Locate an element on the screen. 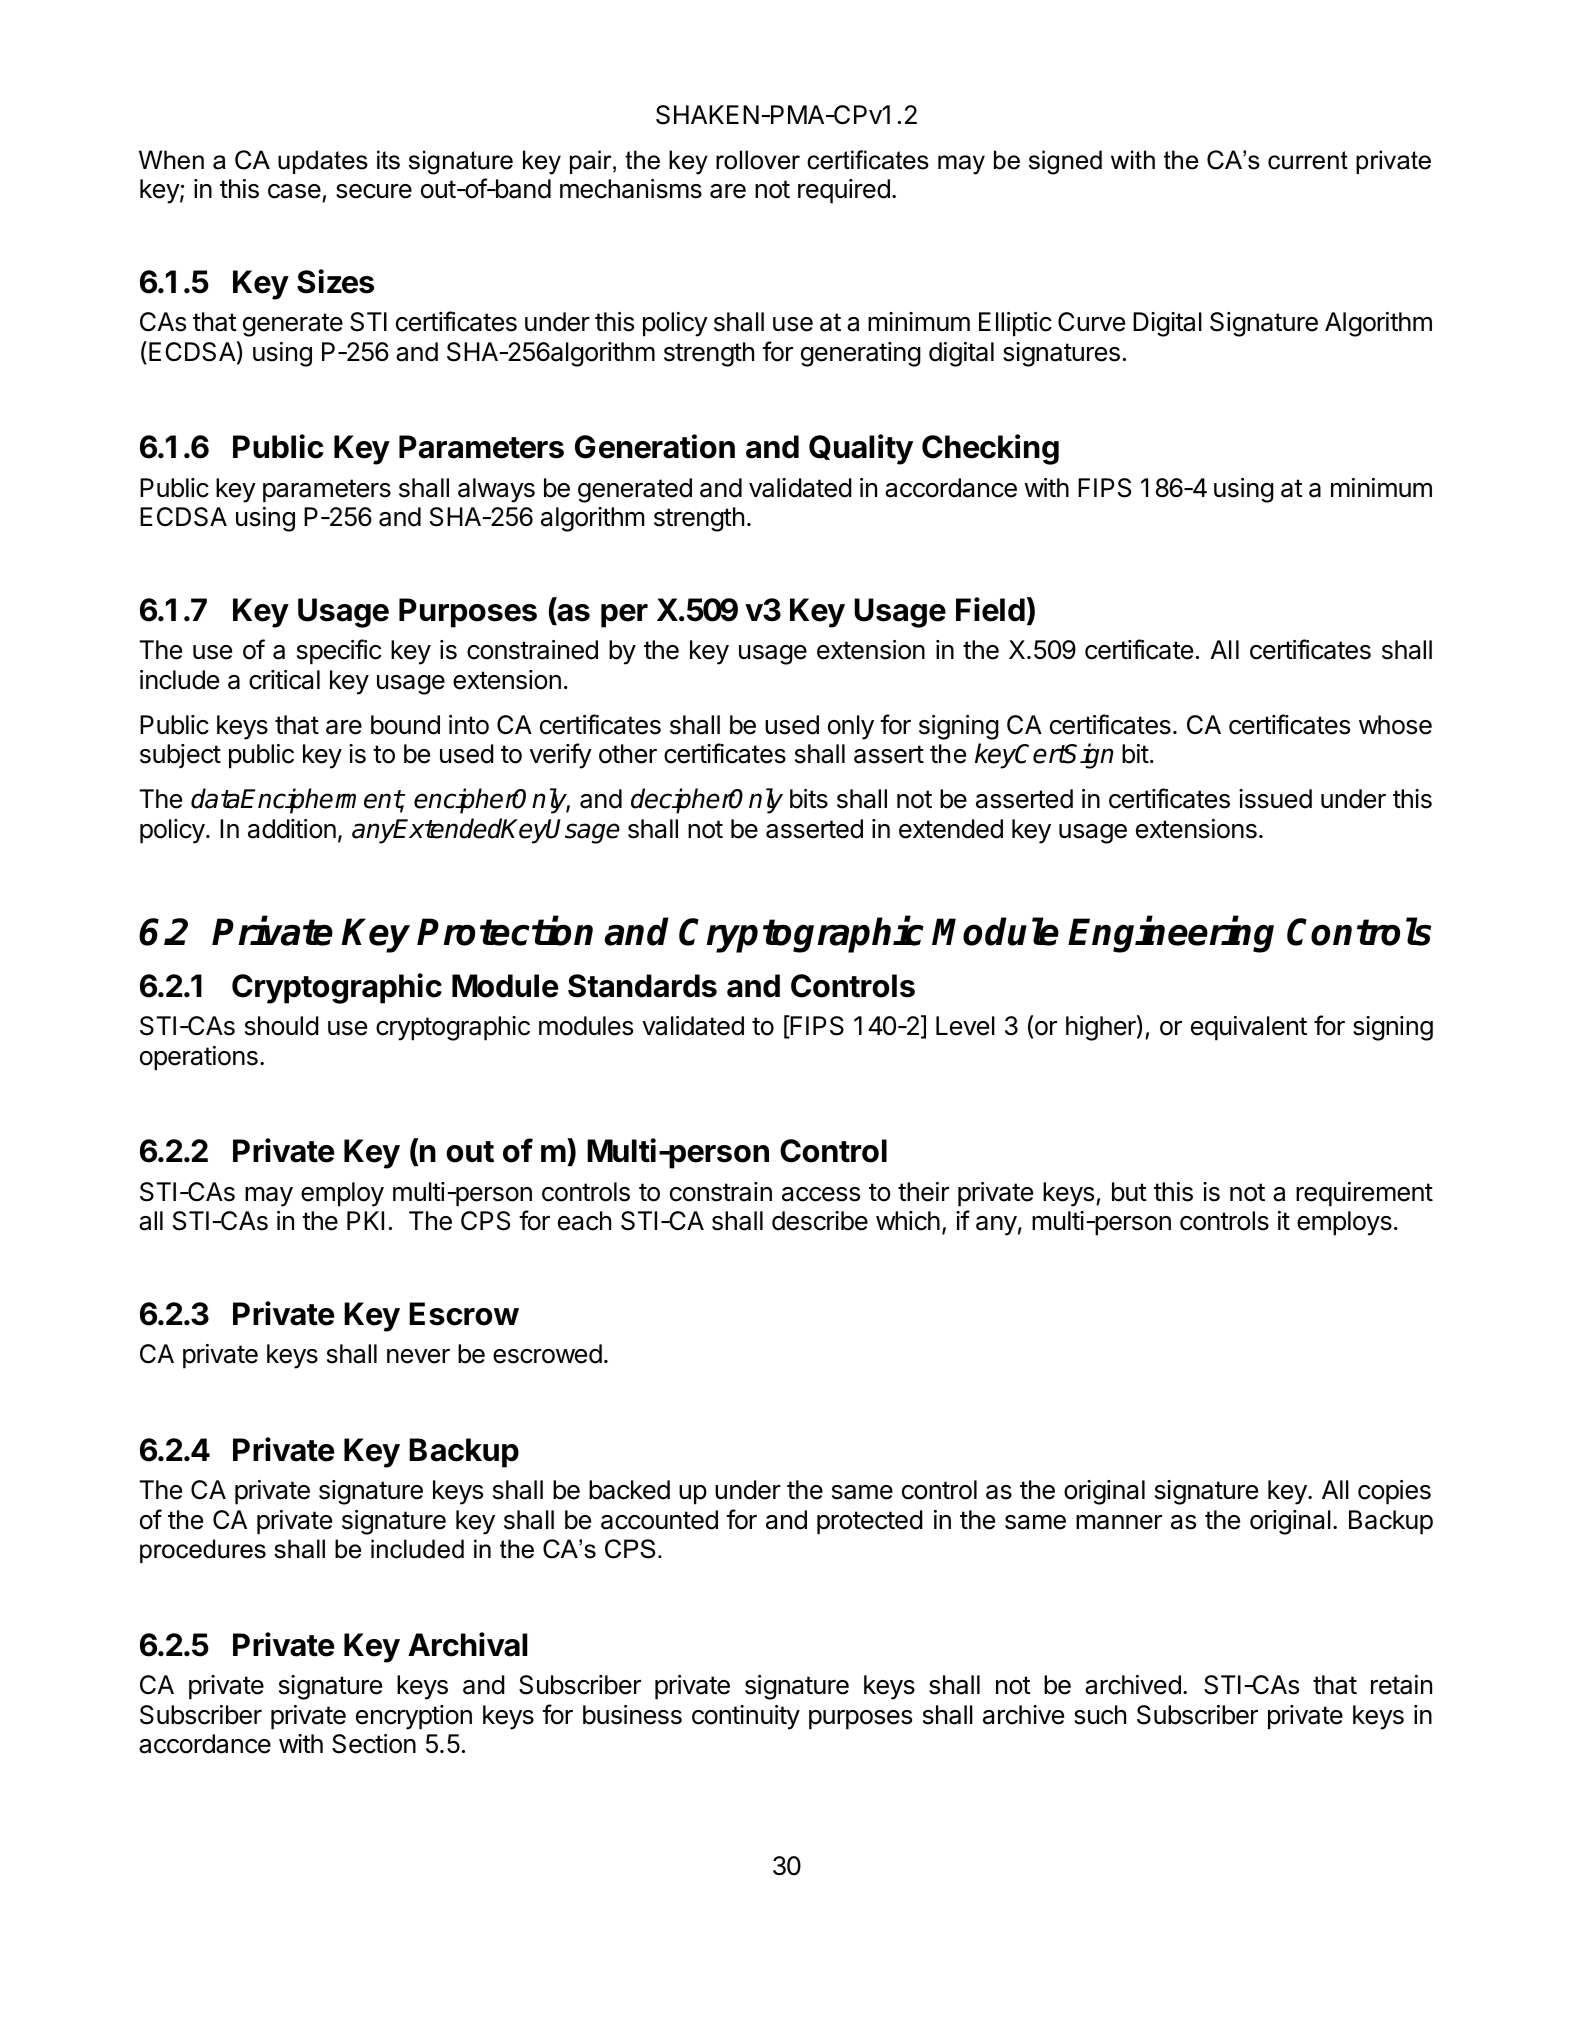  critical is located at coordinates (284, 680).
